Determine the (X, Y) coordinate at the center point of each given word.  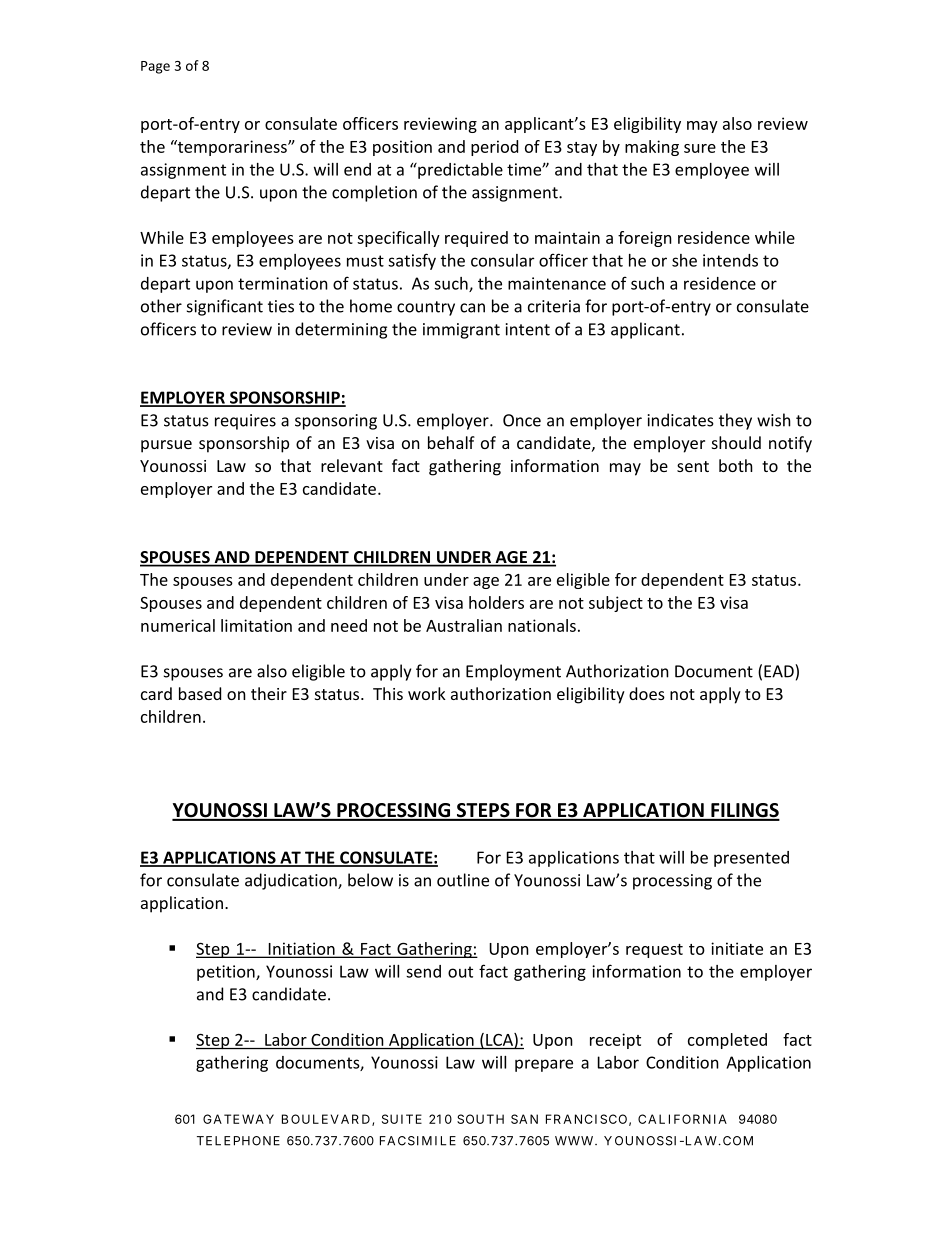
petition (227, 973)
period (494, 148)
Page (155, 67)
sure (700, 148)
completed (727, 1041)
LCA (500, 1040)
